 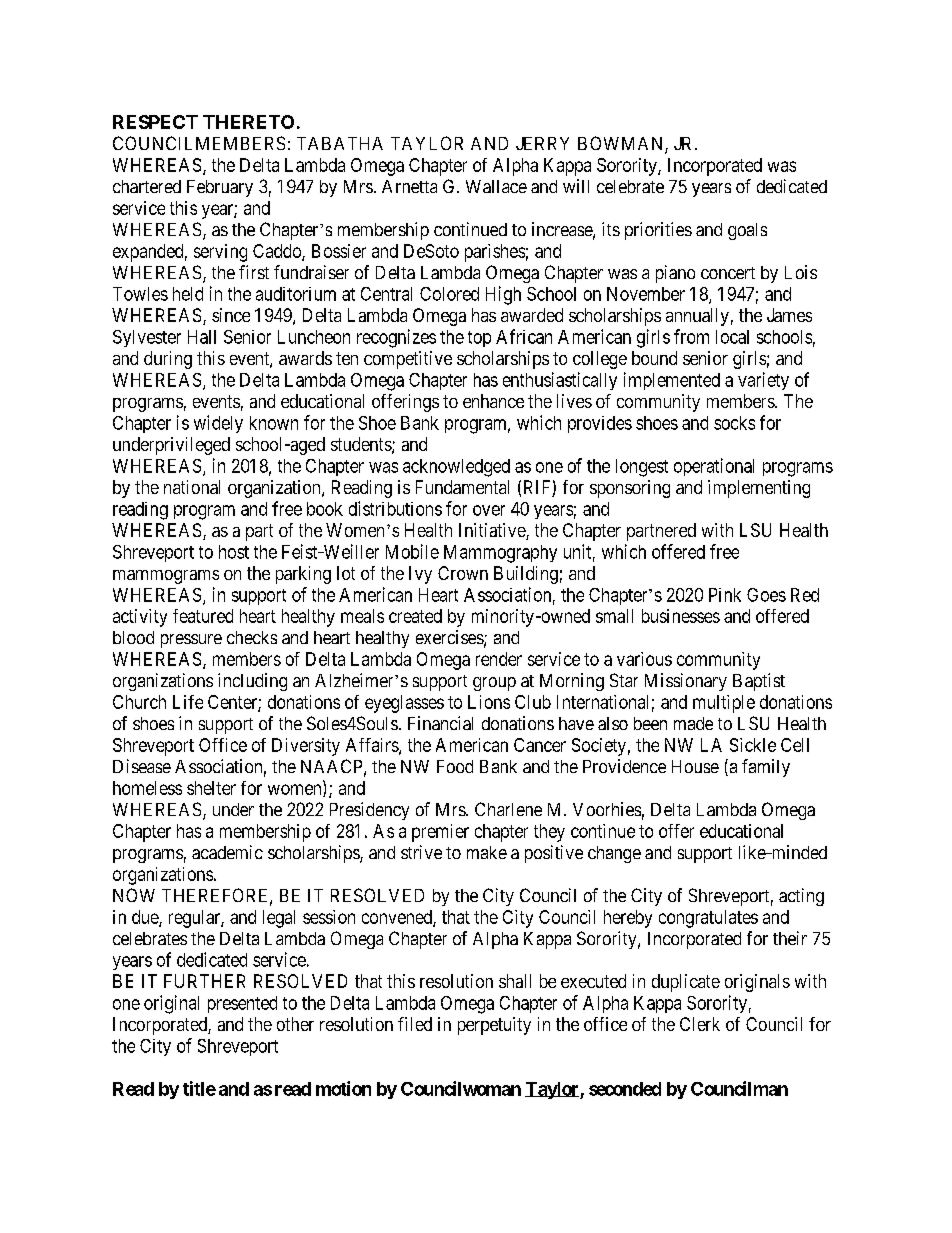 What do you see at coordinates (199, 1088) in the screenshot?
I see `title` at bounding box center [199, 1088].
